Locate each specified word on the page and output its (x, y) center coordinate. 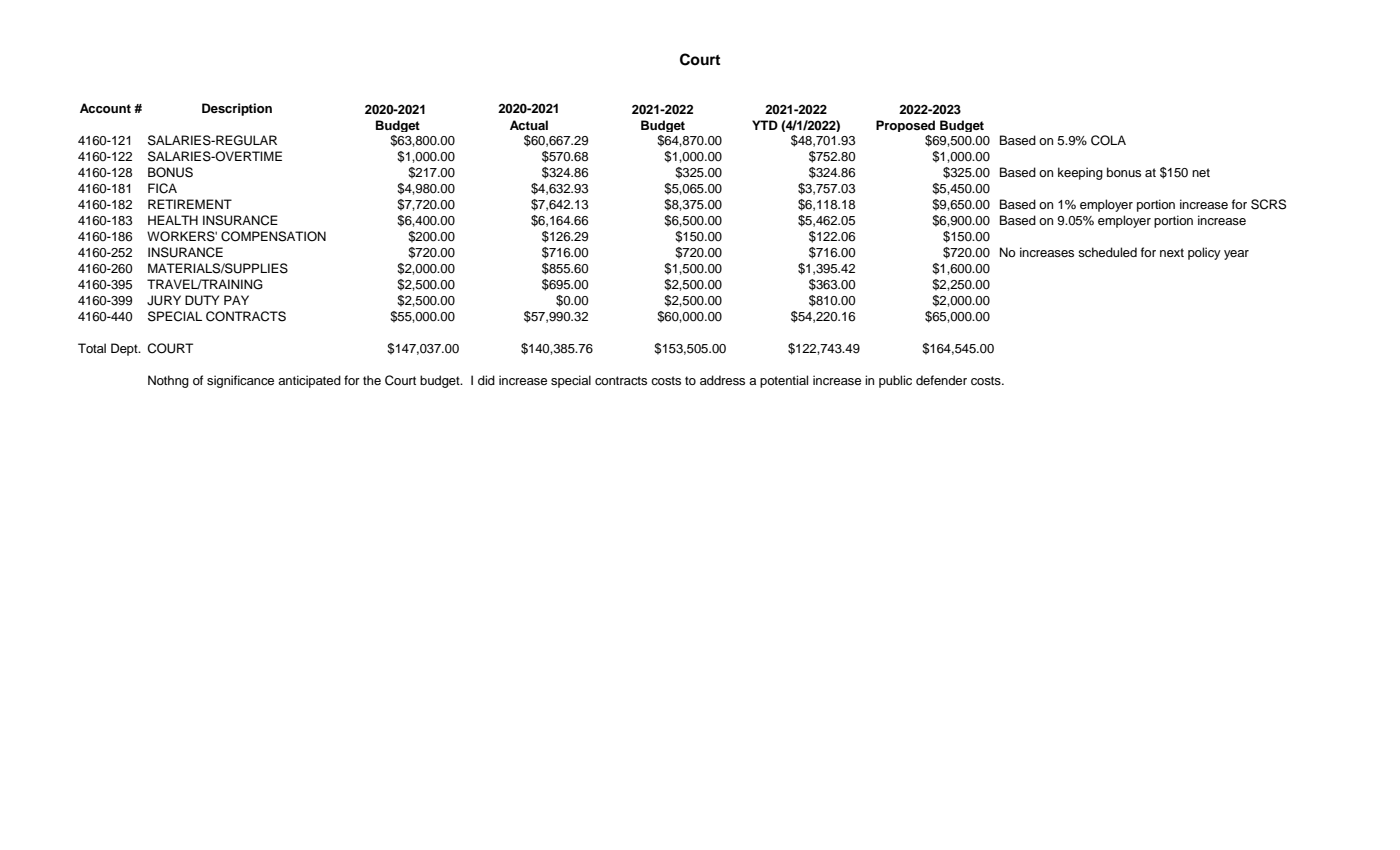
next (1172, 252)
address (722, 380)
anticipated (309, 381)
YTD (765, 125)
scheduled (1107, 252)
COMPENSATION (273, 236)
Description (237, 109)
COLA (1108, 140)
